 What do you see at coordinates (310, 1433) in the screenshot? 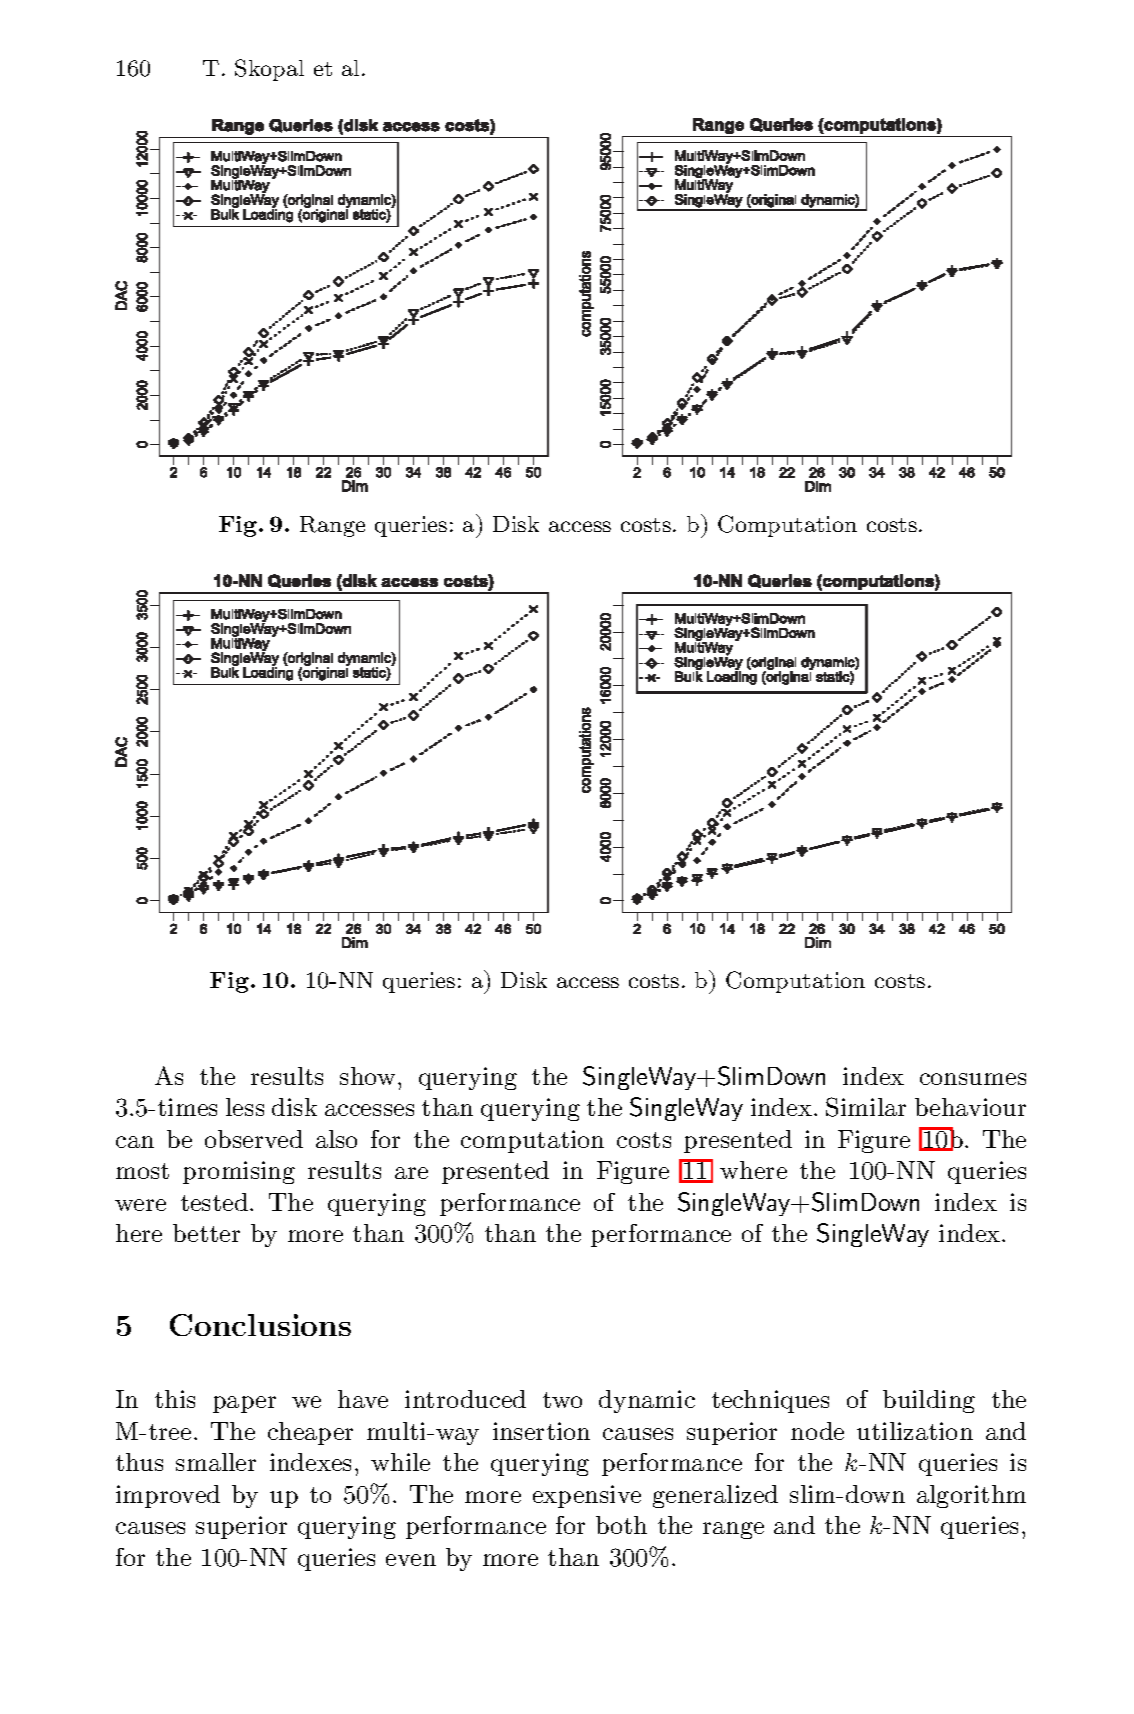
I see `cheaper` at bounding box center [310, 1433].
